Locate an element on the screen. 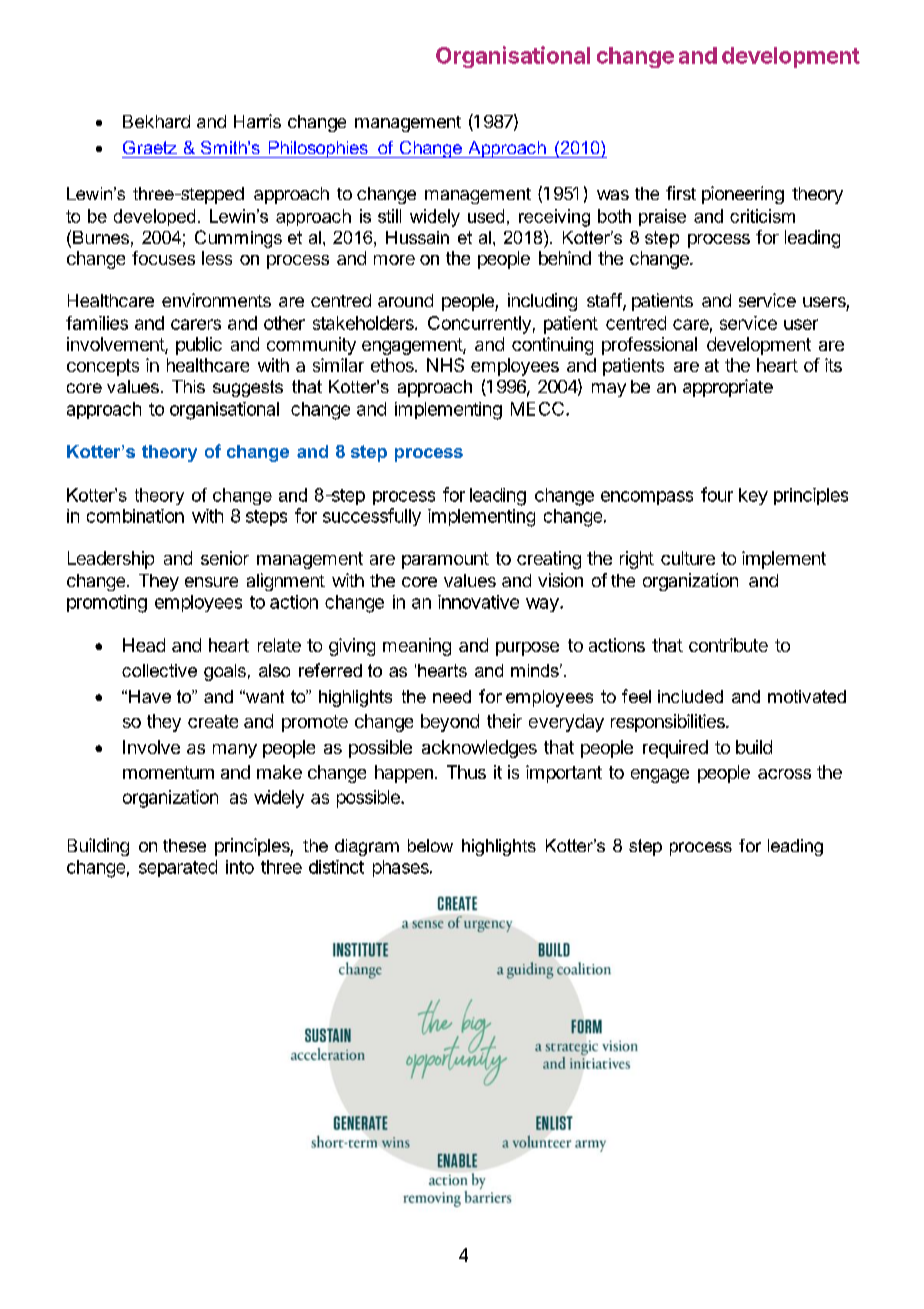  used is located at coordinates (486, 216).
